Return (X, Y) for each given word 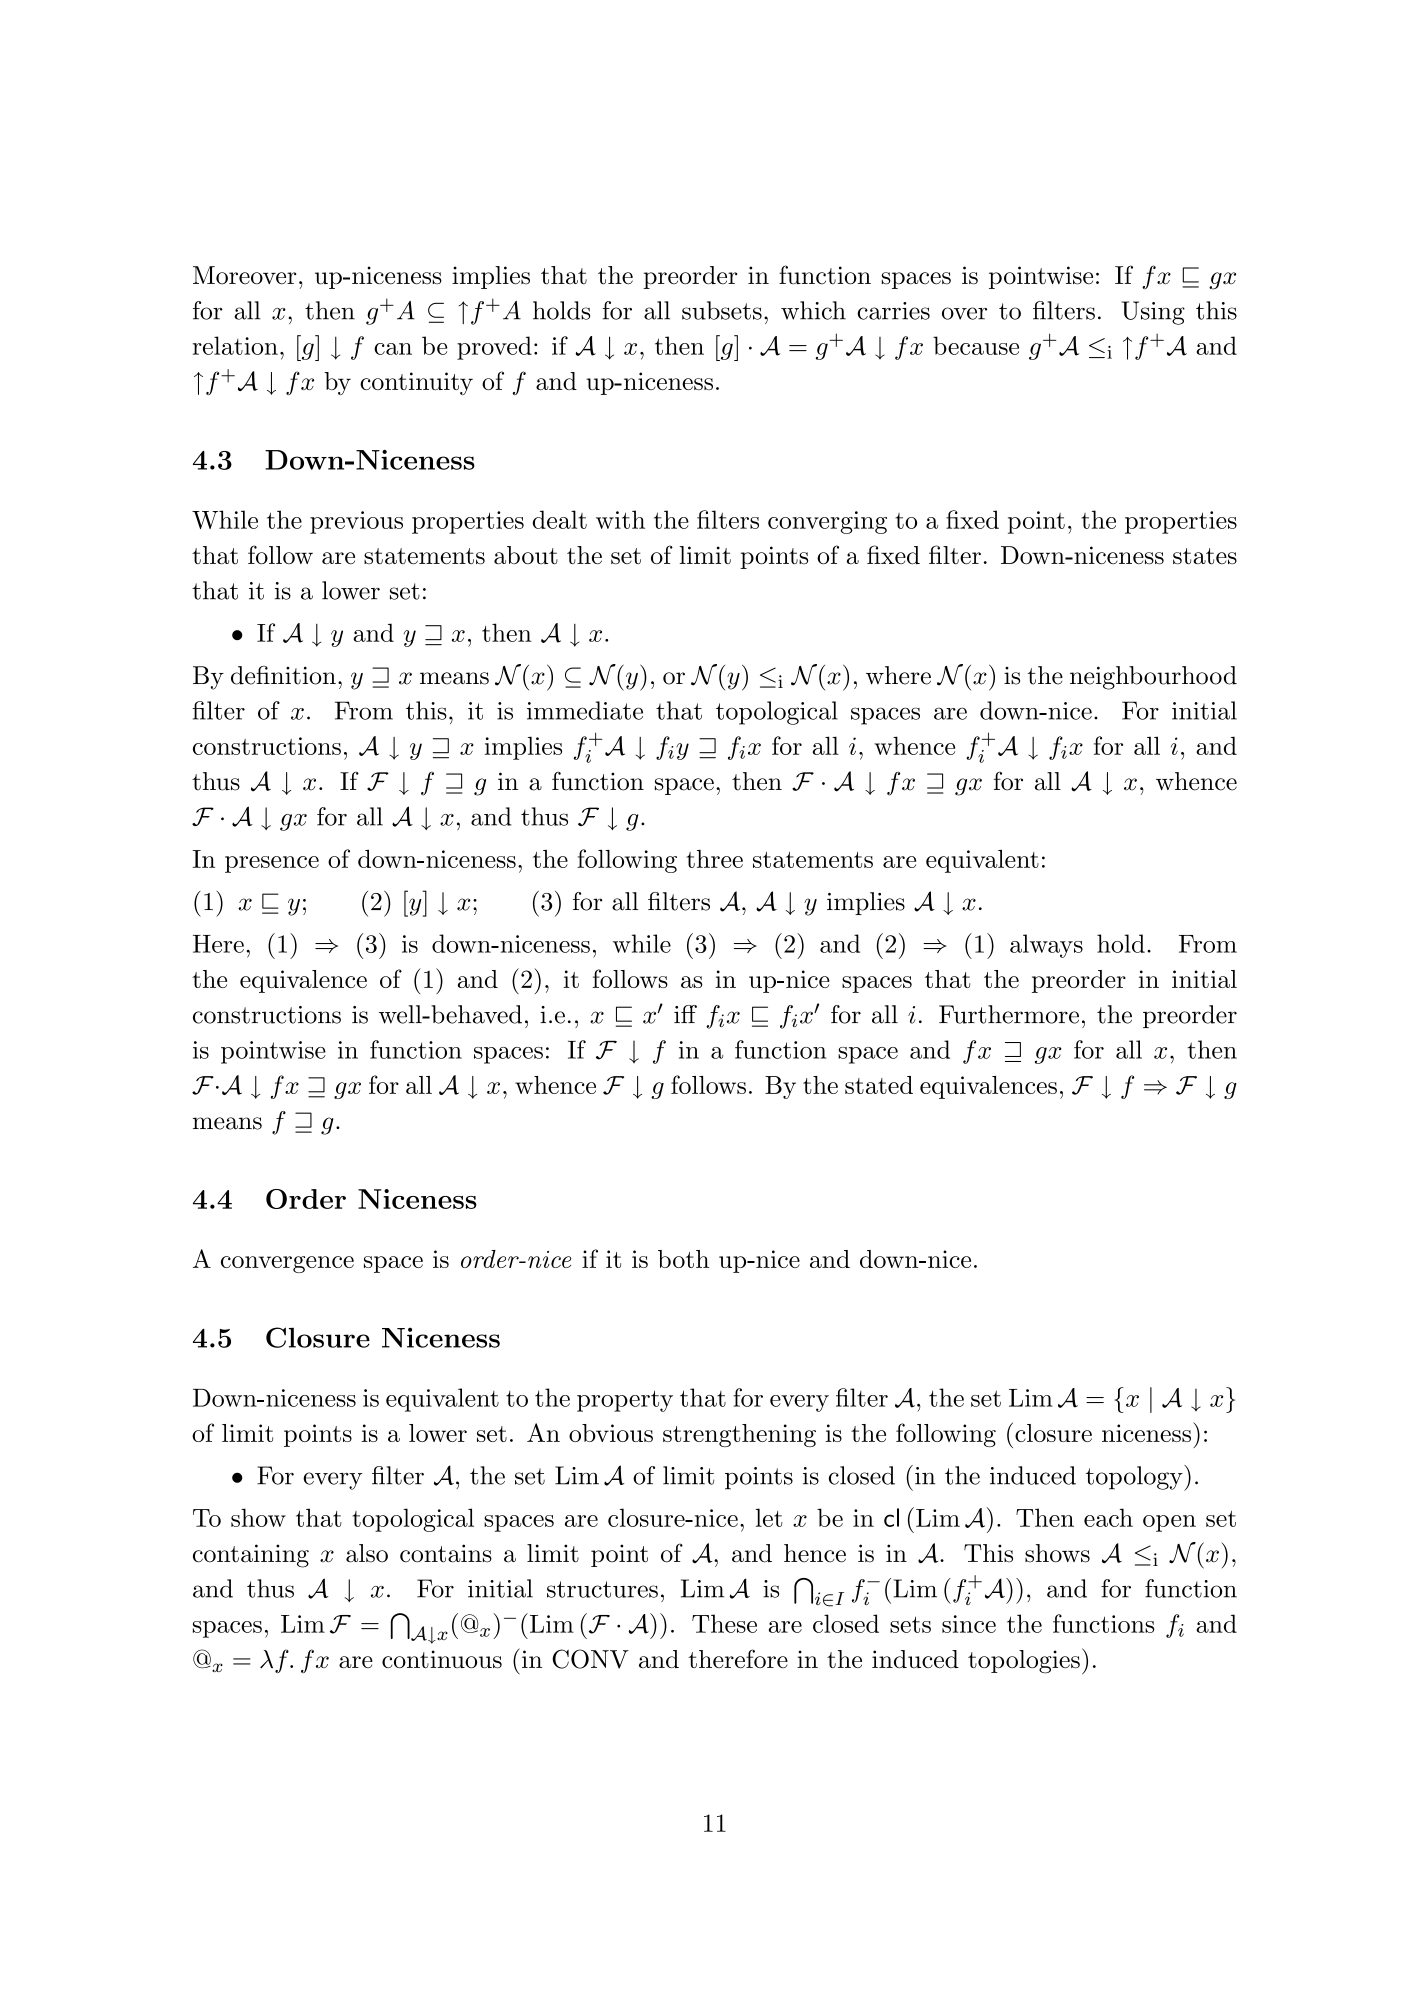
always (1046, 946)
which (813, 310)
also (367, 1553)
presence (272, 864)
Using (1153, 313)
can (393, 349)
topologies (1024, 1662)
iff (685, 1014)
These (724, 1623)
